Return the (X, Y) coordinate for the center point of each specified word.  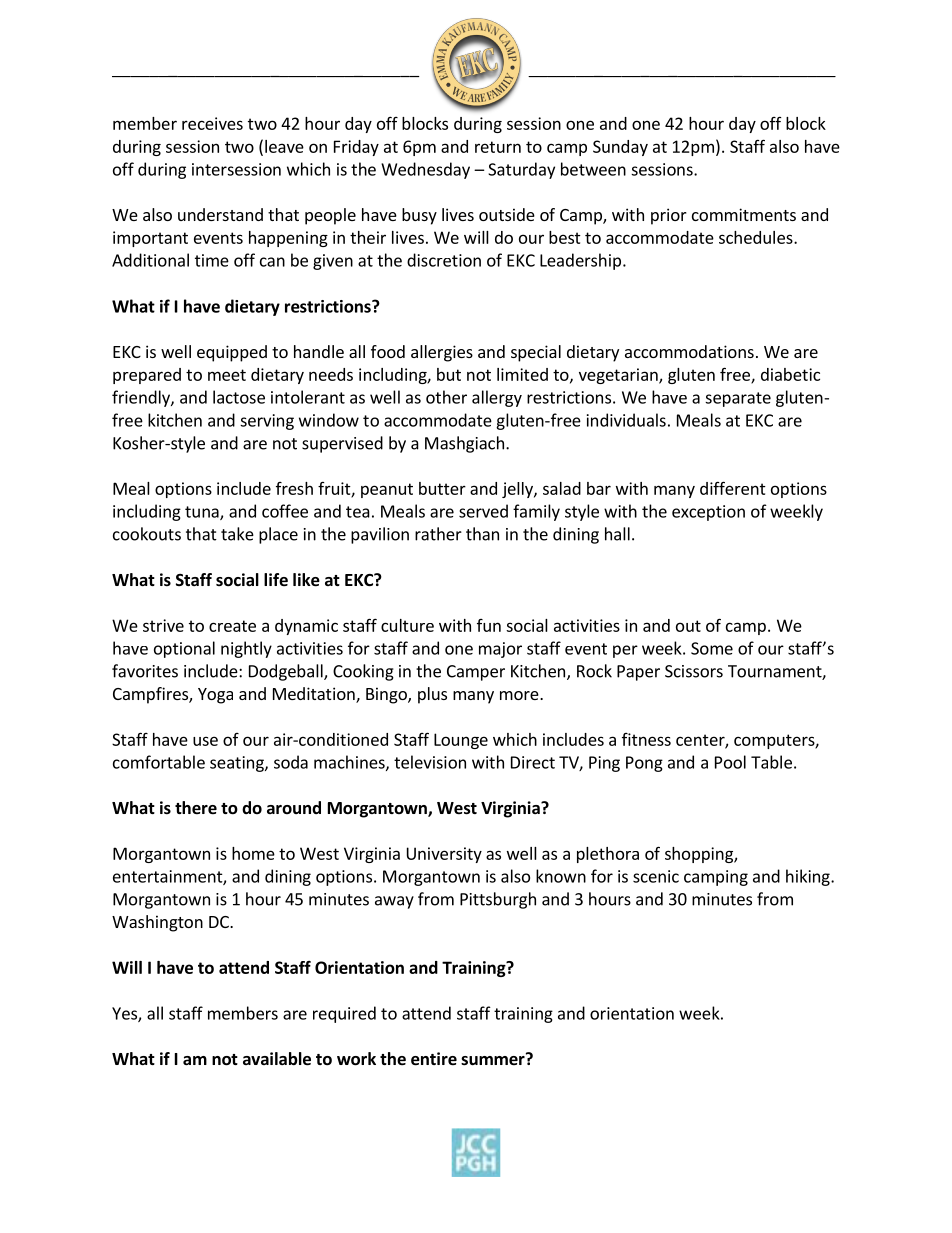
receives (212, 123)
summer (494, 1060)
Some (712, 648)
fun (489, 625)
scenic (656, 876)
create (232, 626)
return (498, 147)
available (277, 1059)
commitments (744, 214)
